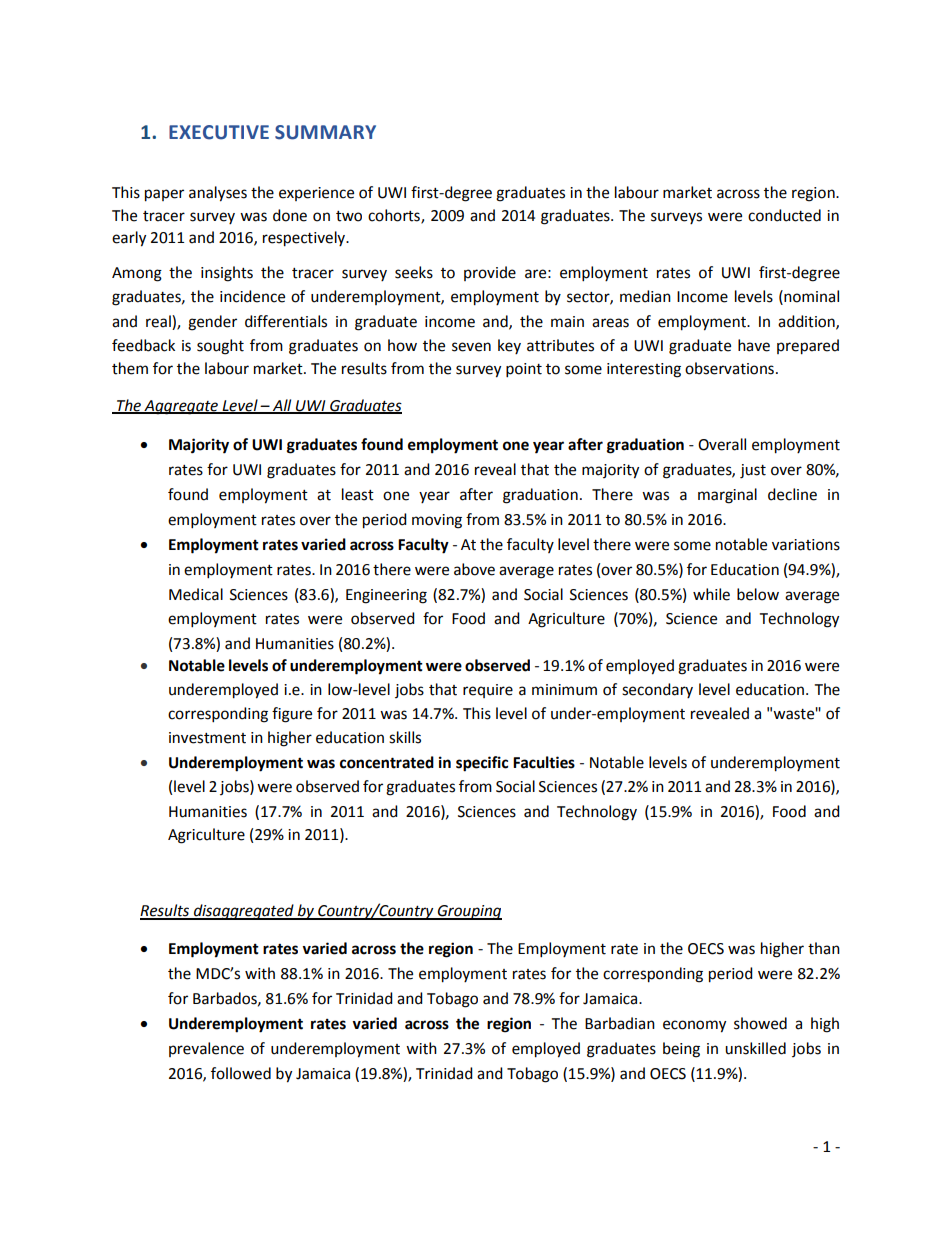 Image resolution: width=952 pixels, height=1233 pixels. Describe the element at coordinates (437, 521) in the image. I see `moving` at that location.
